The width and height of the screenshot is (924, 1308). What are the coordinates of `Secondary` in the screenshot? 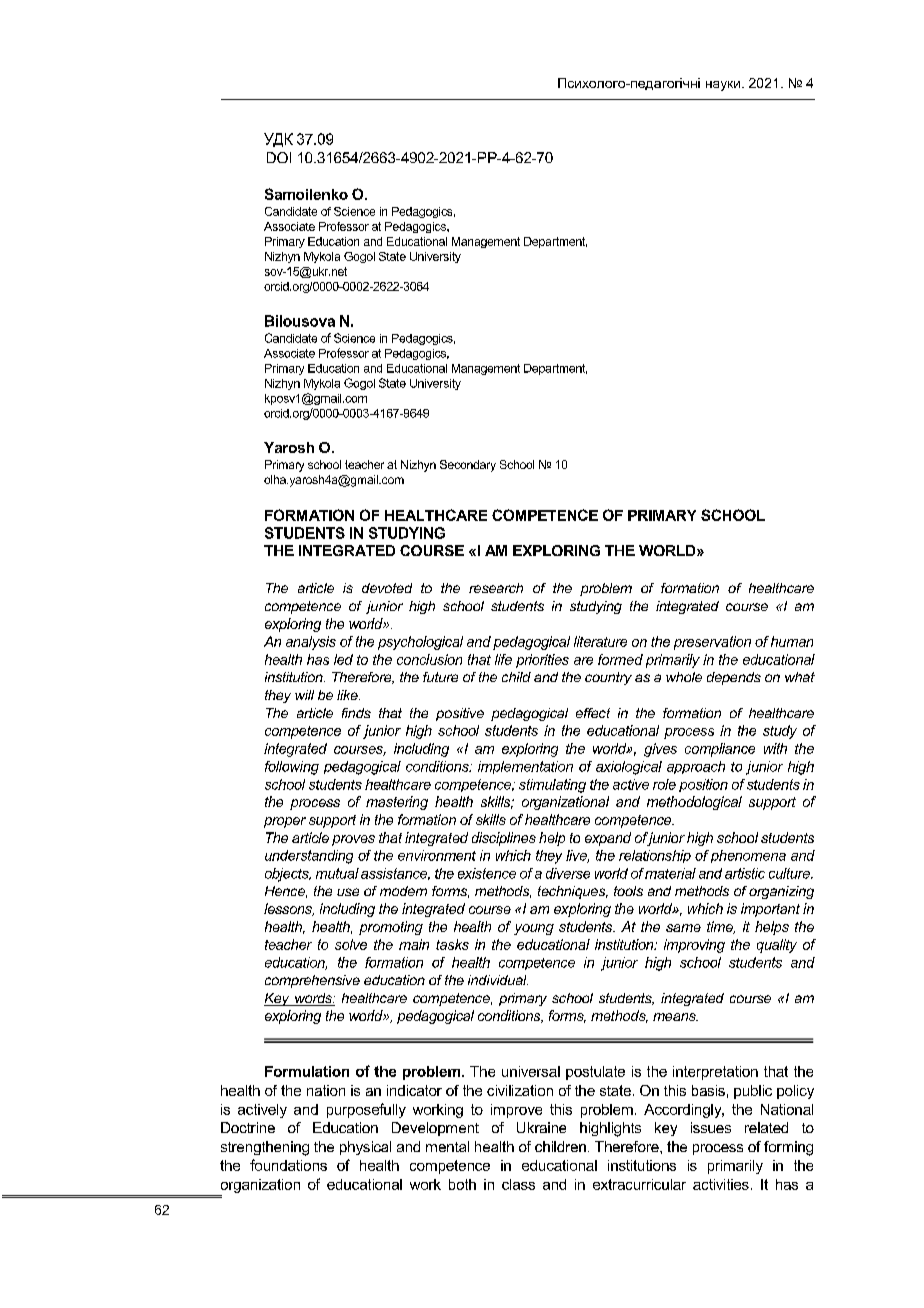 It's located at (468, 466).
